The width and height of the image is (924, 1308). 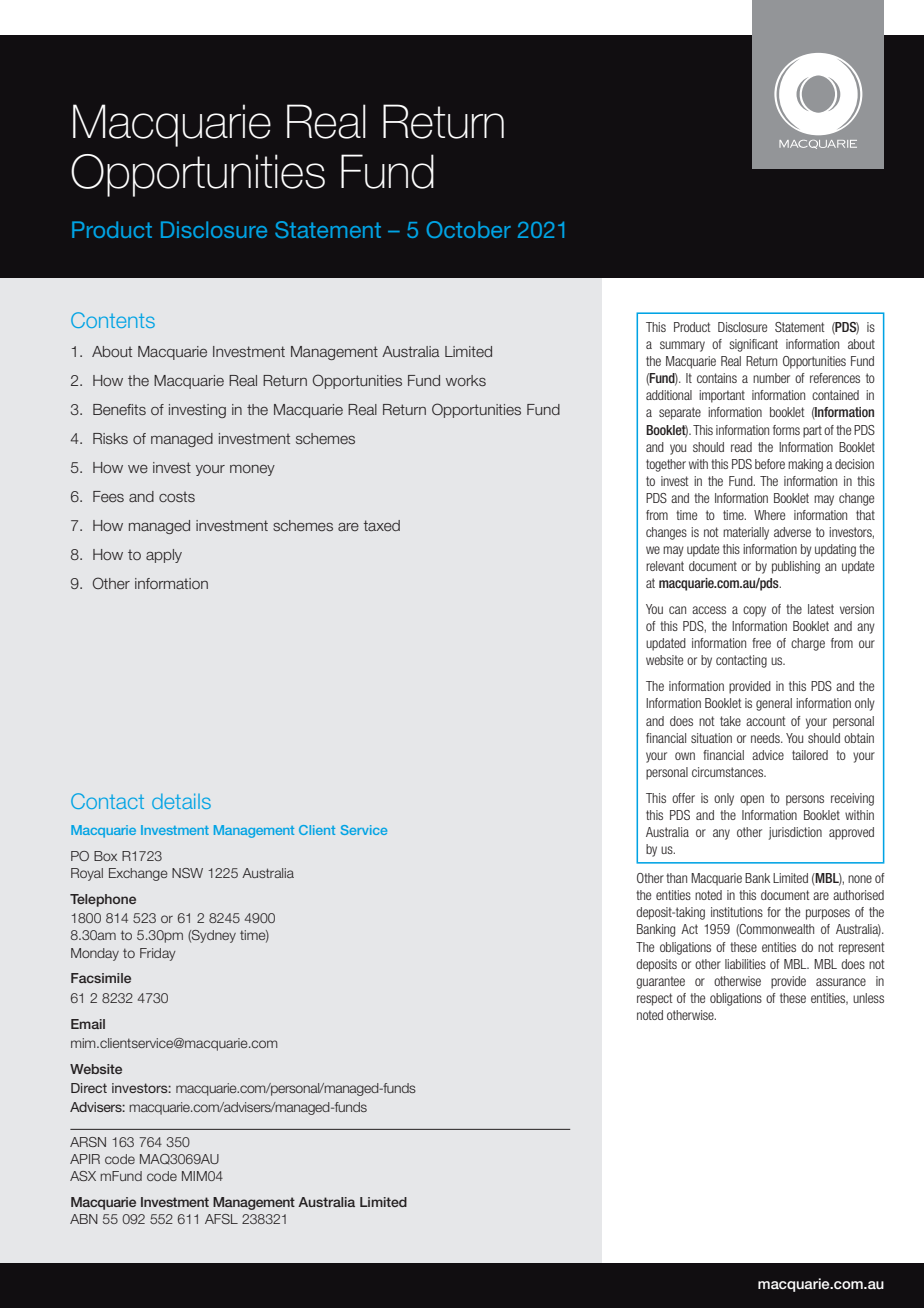 What do you see at coordinates (181, 801) in the image?
I see `details` at bounding box center [181, 801].
